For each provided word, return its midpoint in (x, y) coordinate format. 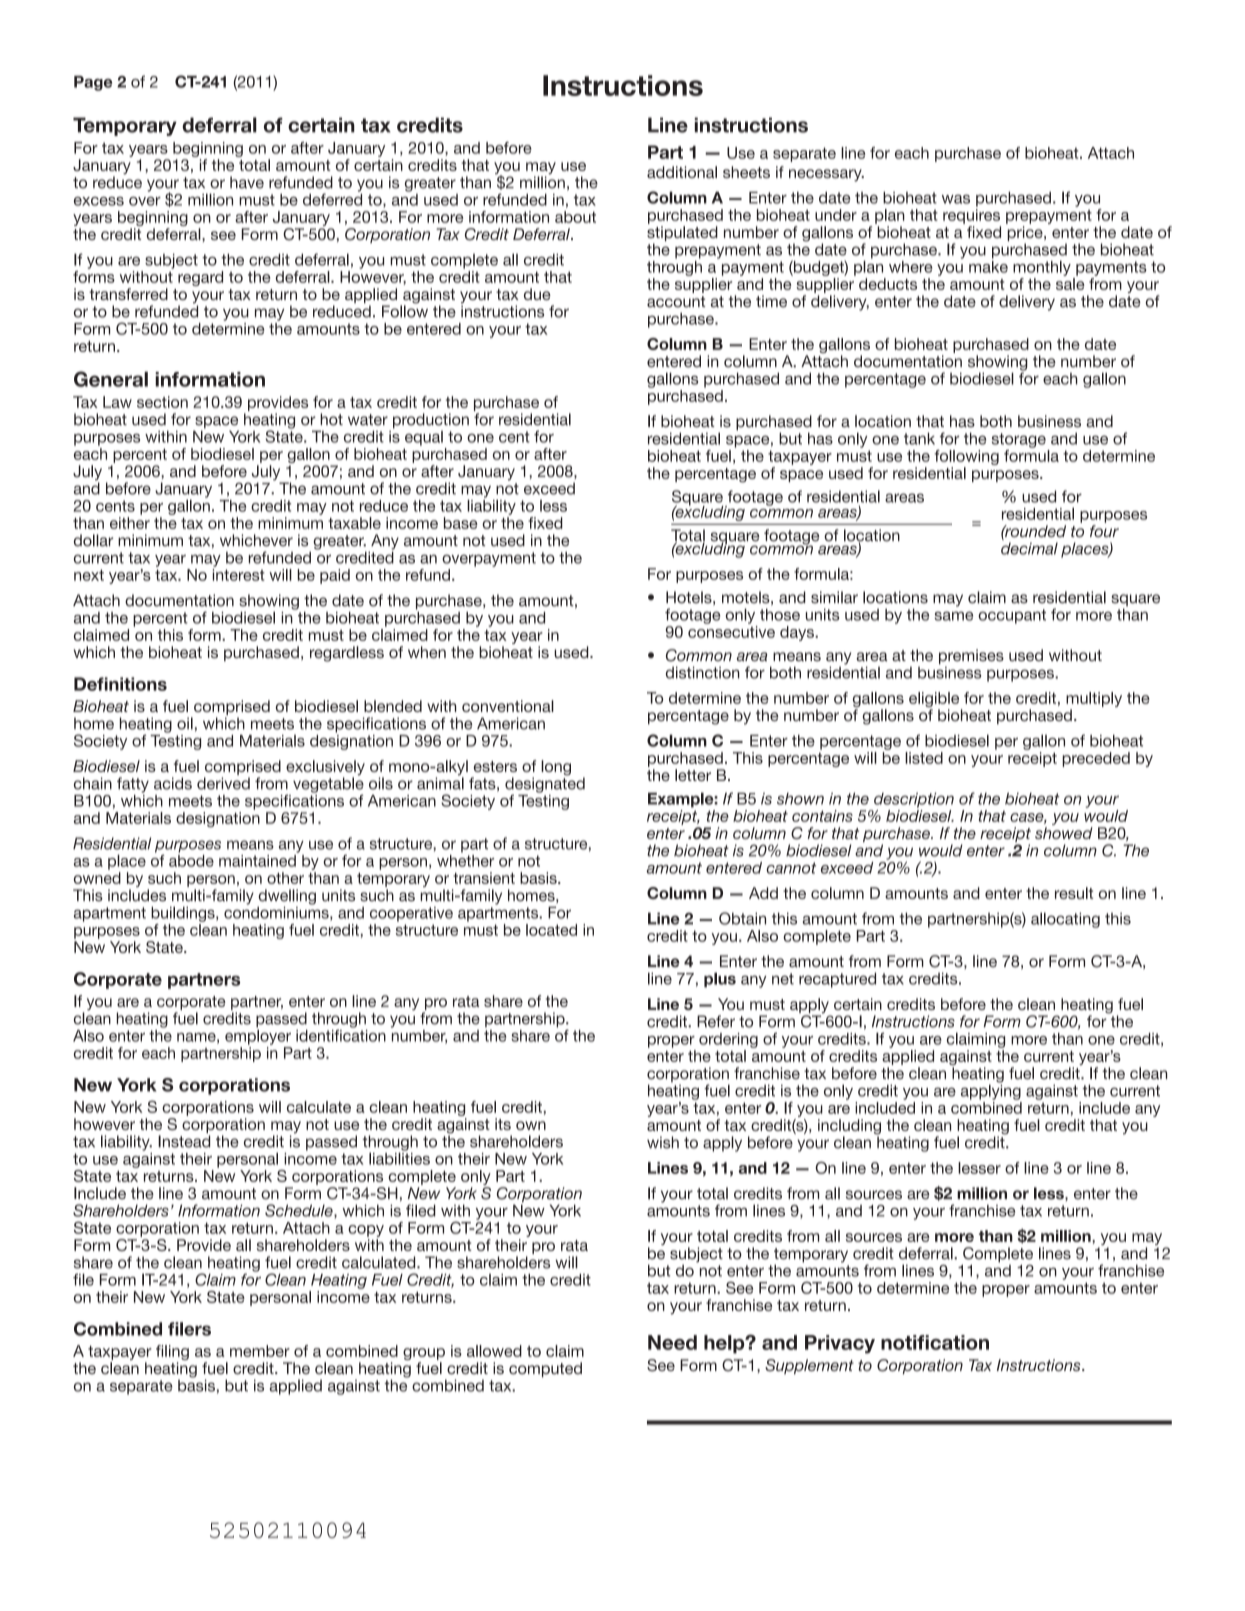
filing (172, 1354)
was (956, 199)
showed (1064, 833)
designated (545, 785)
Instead (184, 1141)
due (537, 294)
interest (239, 575)
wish (663, 1142)
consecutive (731, 632)
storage (1019, 440)
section (162, 402)
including (849, 1128)
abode (191, 859)
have (247, 182)
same (953, 616)
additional (682, 172)
